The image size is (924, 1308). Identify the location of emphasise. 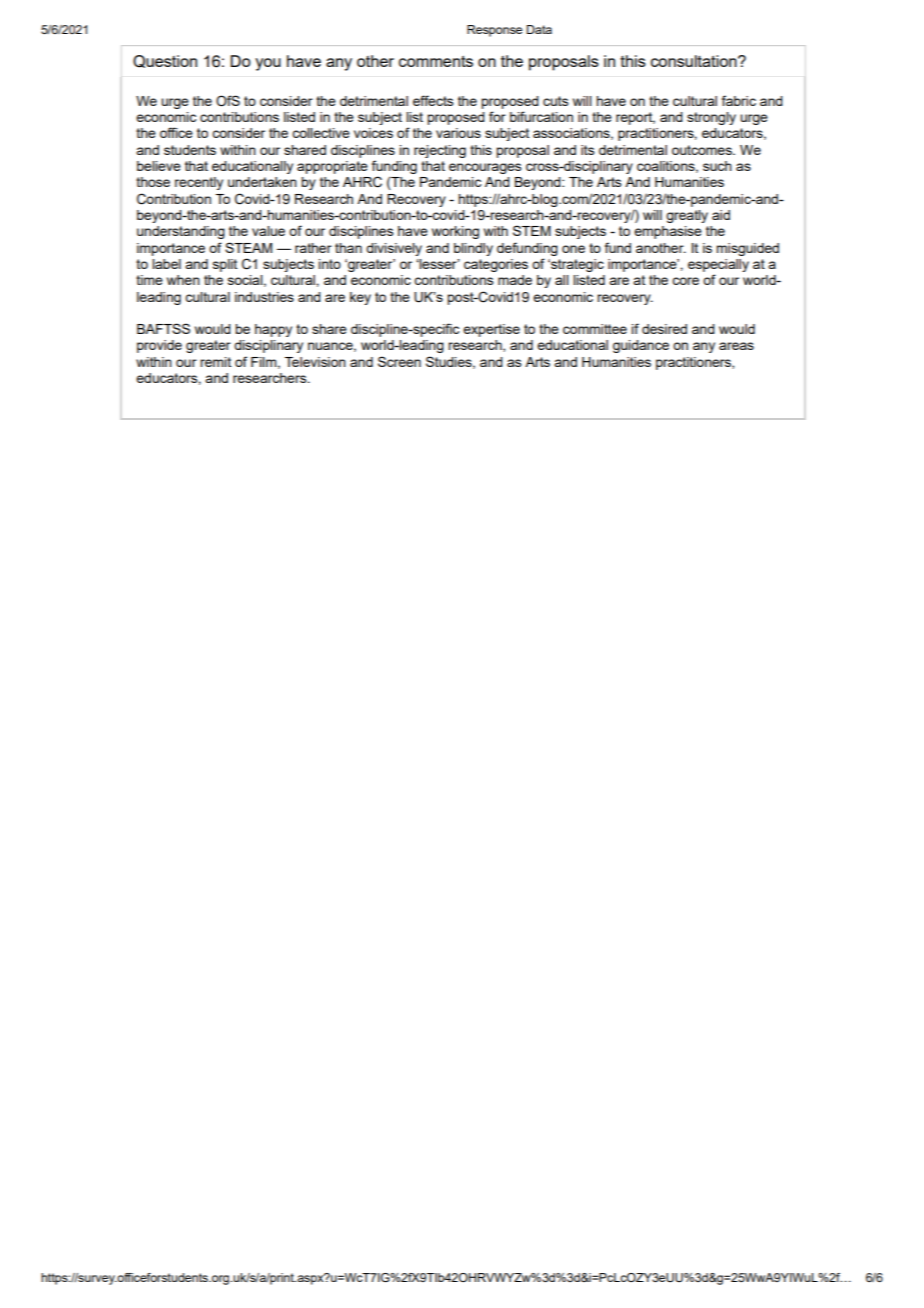
(668, 232).
